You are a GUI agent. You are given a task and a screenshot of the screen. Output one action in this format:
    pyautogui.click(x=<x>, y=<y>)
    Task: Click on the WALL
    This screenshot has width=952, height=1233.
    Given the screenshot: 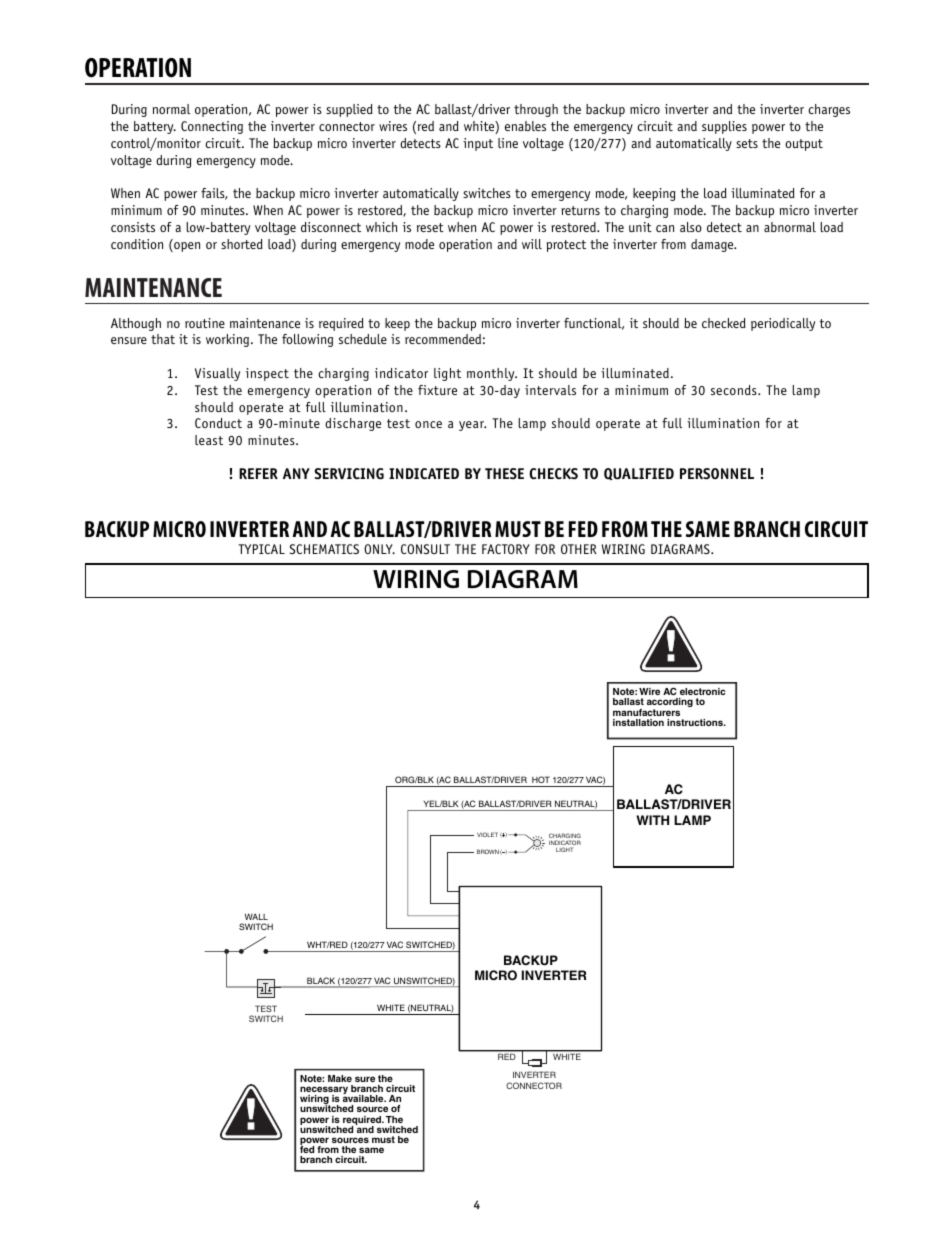 What is the action you would take?
    pyautogui.click(x=256, y=916)
